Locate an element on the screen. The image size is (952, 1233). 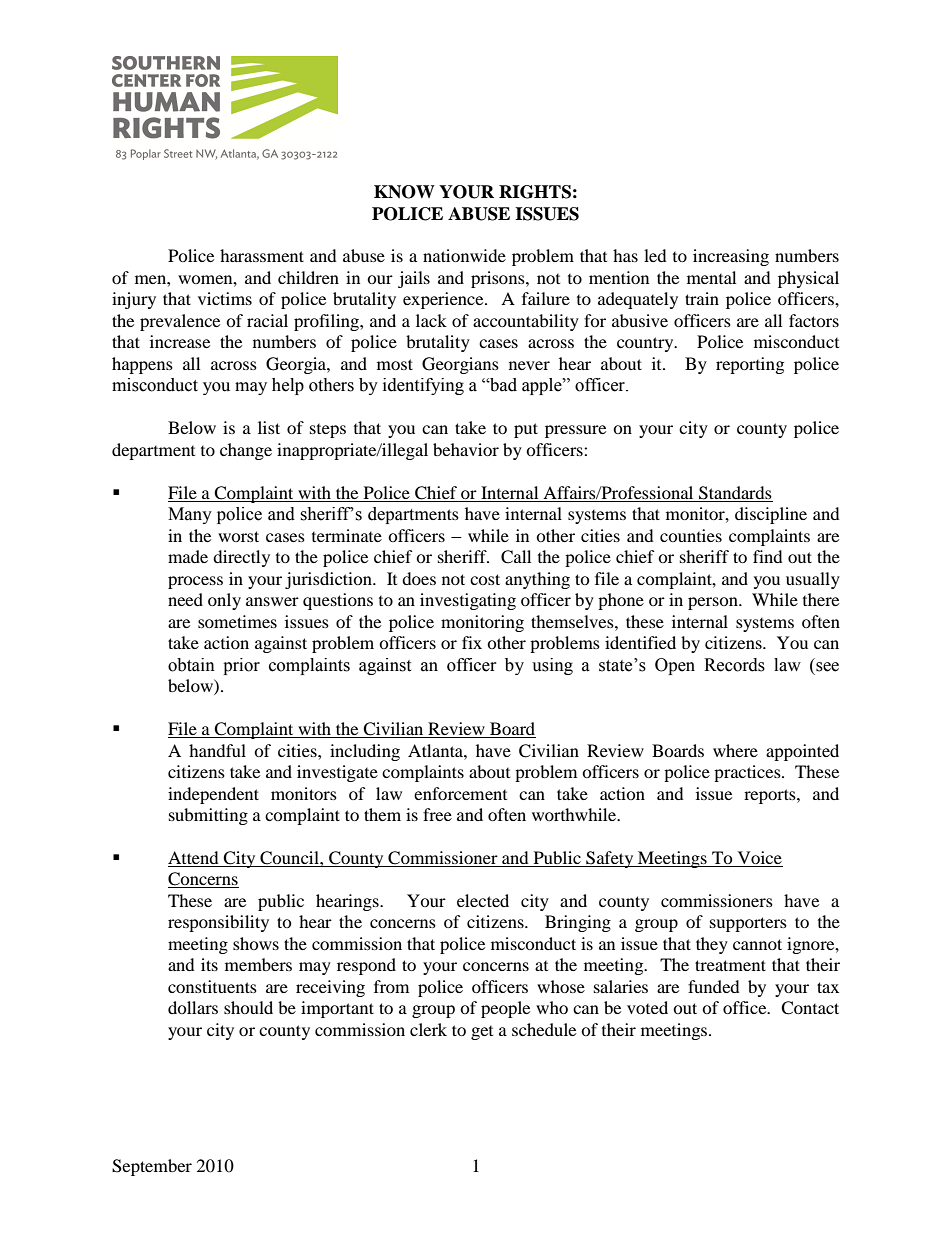
fix is located at coordinates (472, 642).
